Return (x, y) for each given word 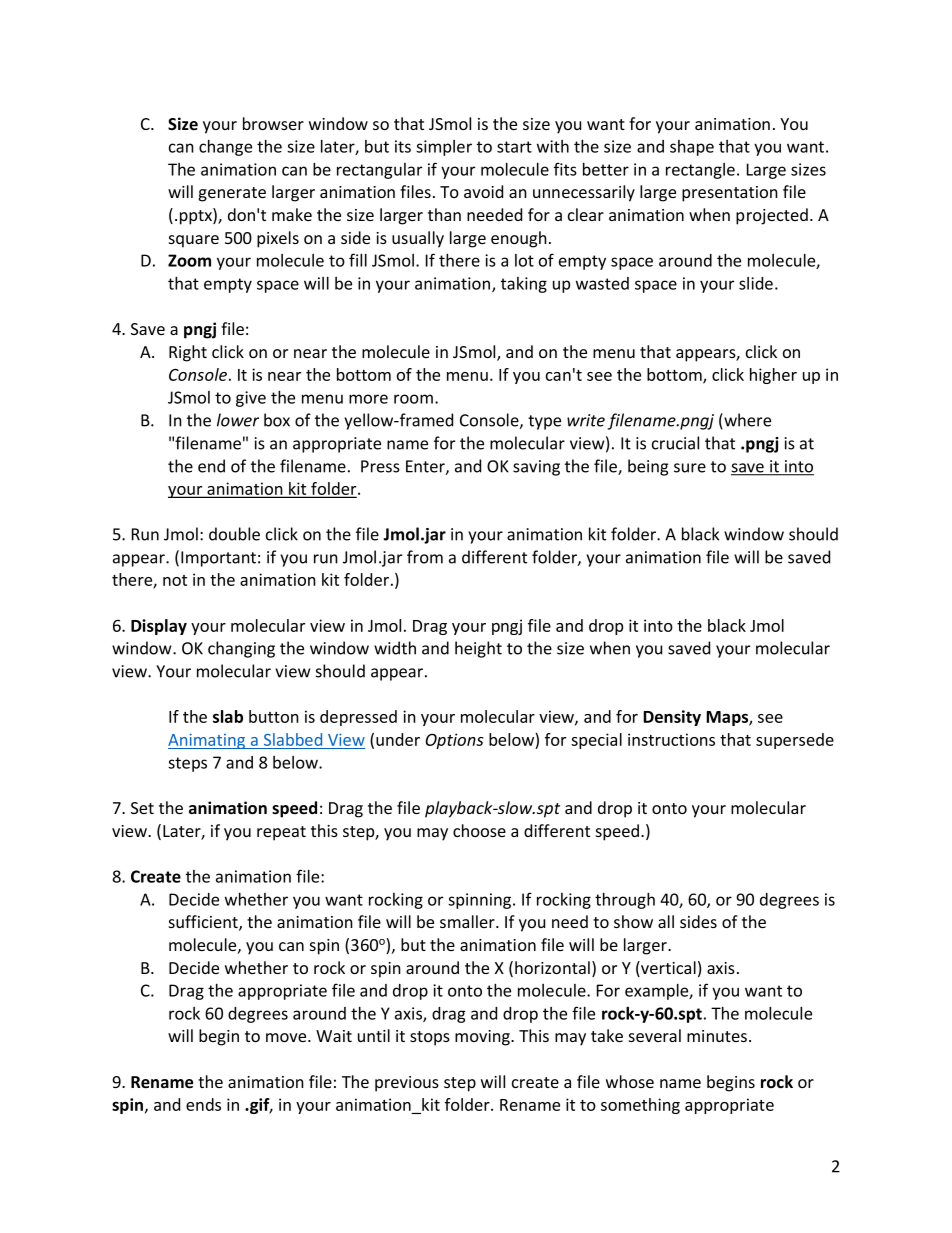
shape (692, 148)
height (478, 649)
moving (483, 1038)
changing (241, 649)
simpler (444, 148)
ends (203, 1104)
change (225, 148)
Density (672, 718)
